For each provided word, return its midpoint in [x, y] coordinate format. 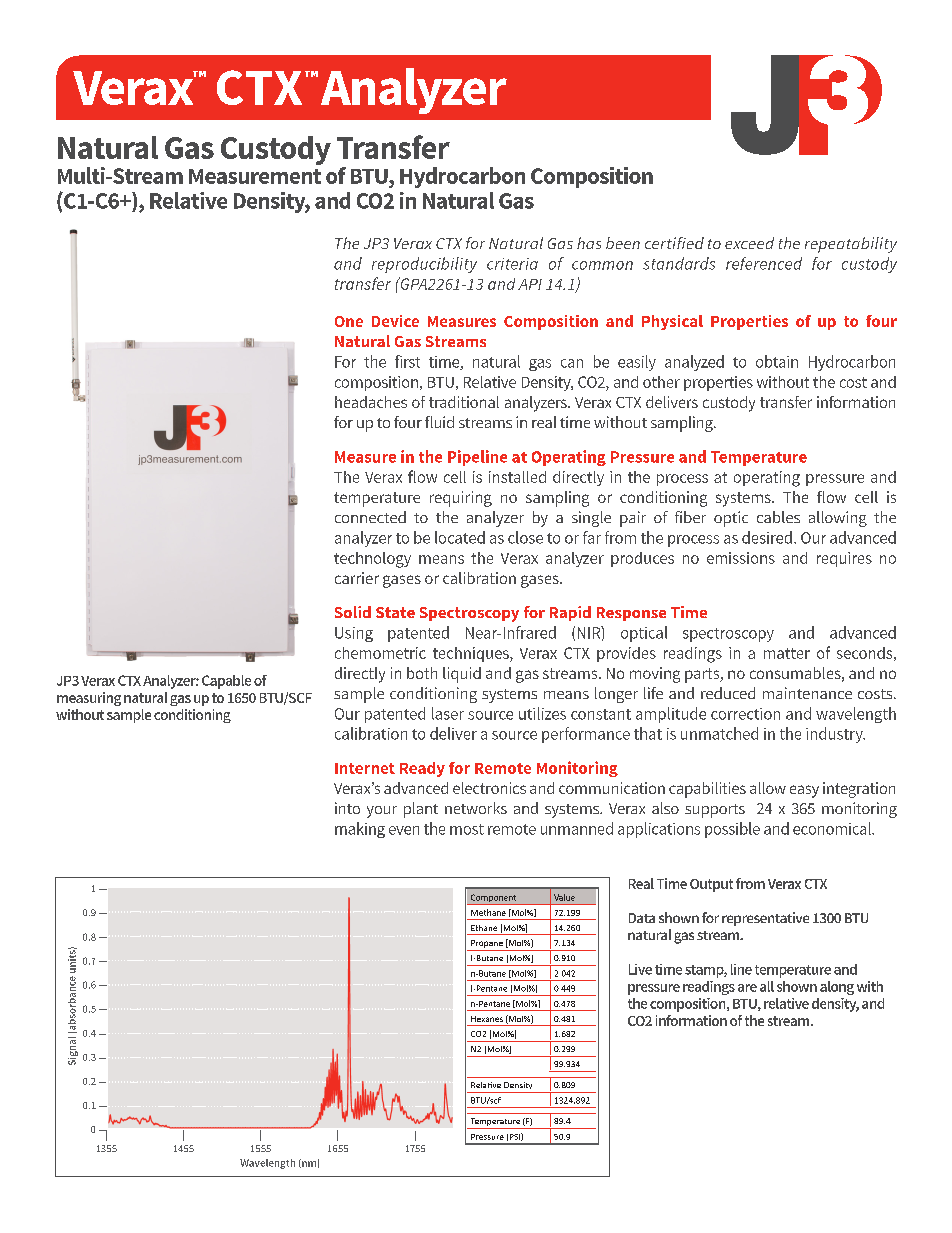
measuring [89, 699]
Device [395, 321]
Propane [487, 944]
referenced [764, 263]
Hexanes [487, 1019]
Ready [422, 769]
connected [370, 517]
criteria [512, 264]
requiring [461, 499]
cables [778, 517]
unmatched [719, 733]
